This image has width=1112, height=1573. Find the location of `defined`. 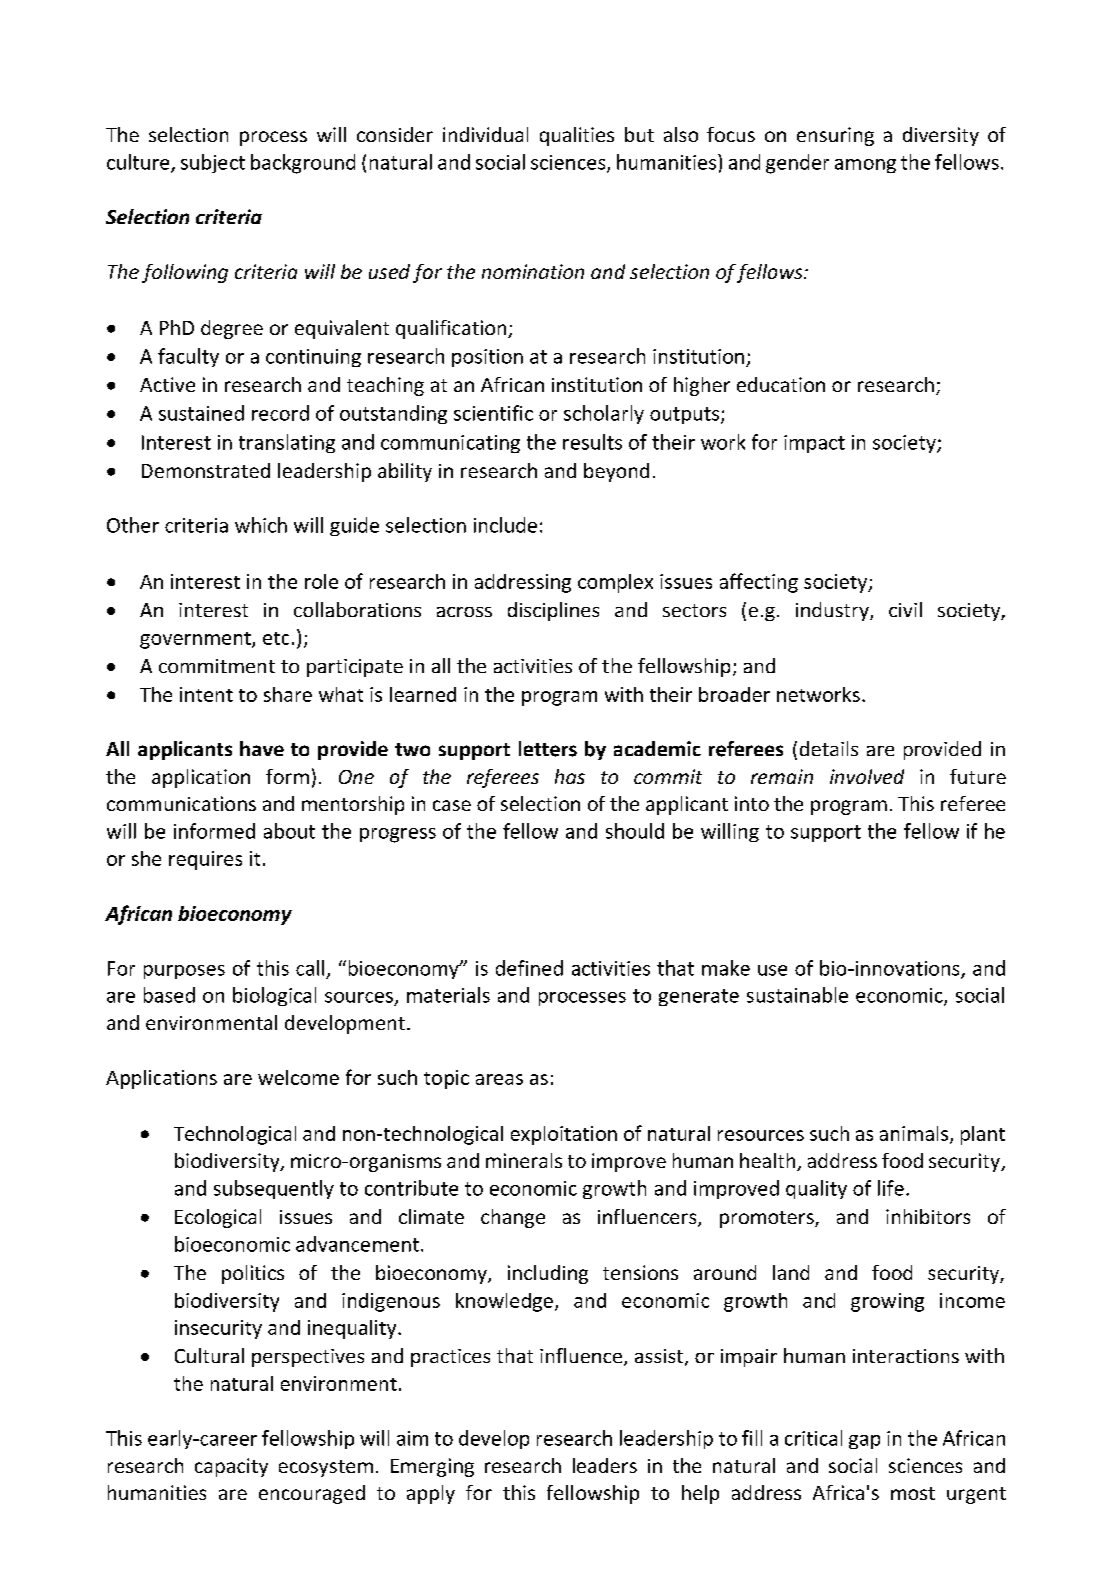

defined is located at coordinates (529, 968).
